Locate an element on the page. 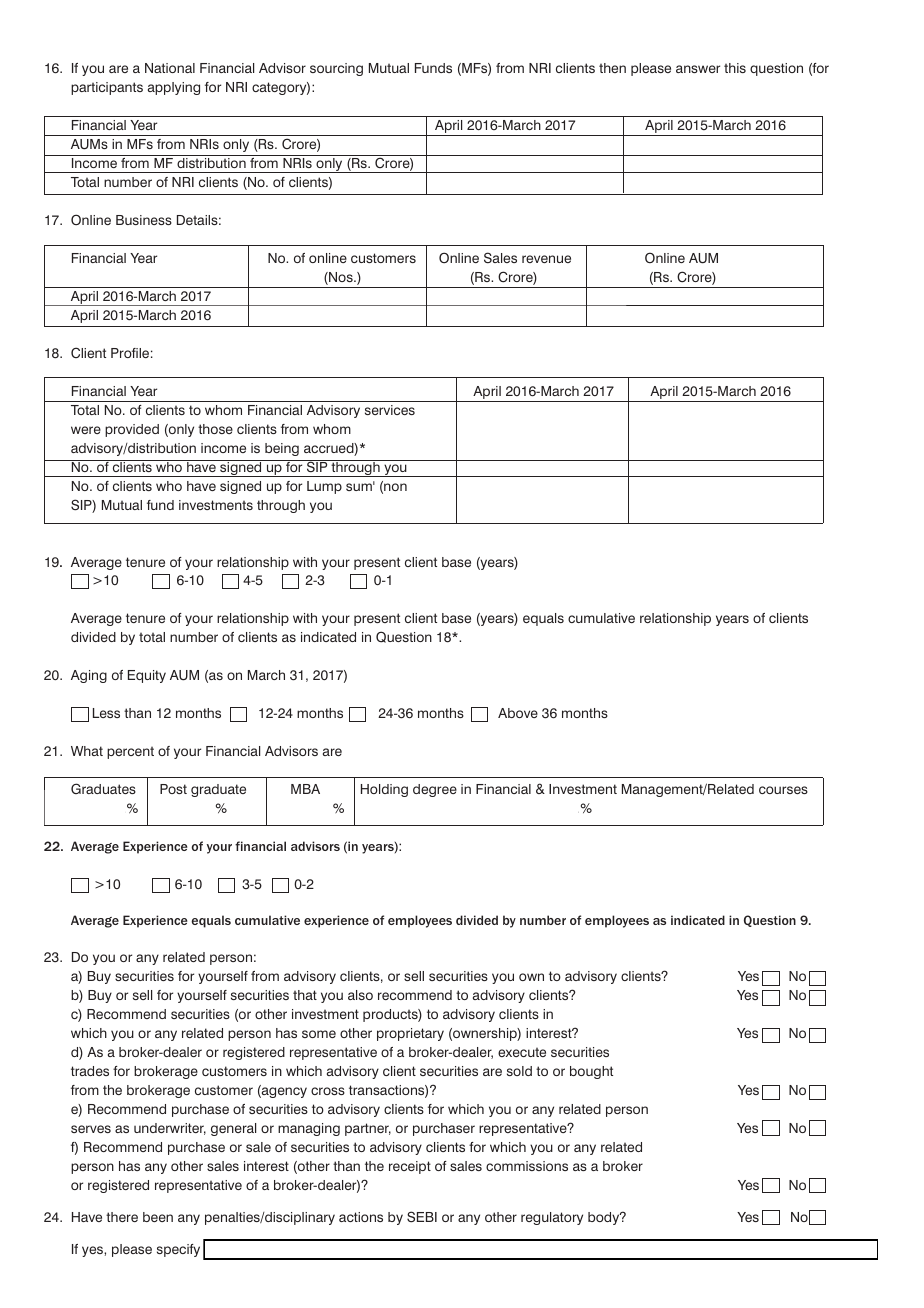 The height and width of the document is (1308, 924). applying is located at coordinates (174, 88).
